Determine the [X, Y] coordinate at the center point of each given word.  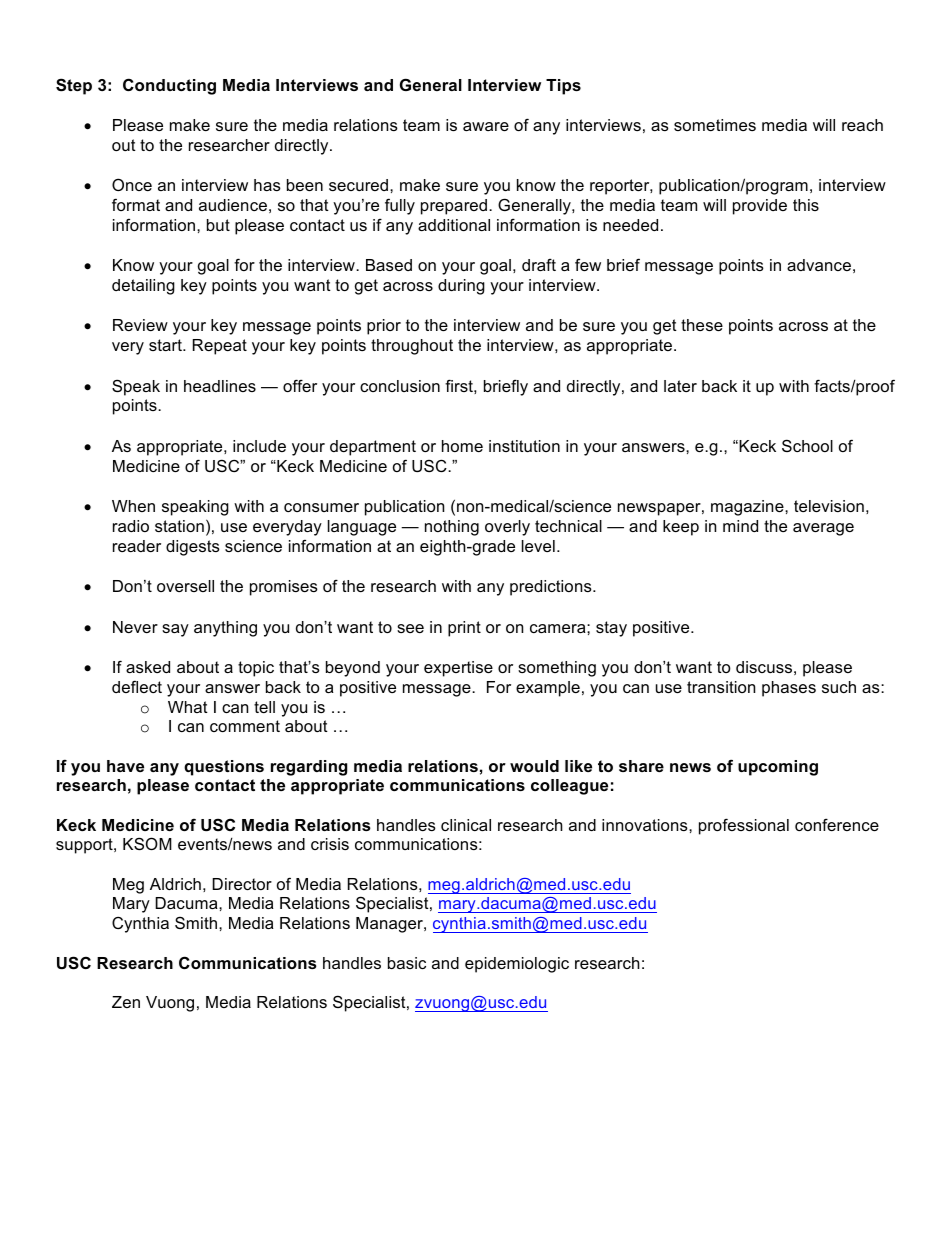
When [133, 506]
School [807, 445]
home [462, 446]
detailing [143, 287]
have [125, 766]
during [461, 287]
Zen [126, 1002]
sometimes [715, 125]
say [175, 630]
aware [486, 126]
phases [789, 689]
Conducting [169, 86]
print [464, 629]
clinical [466, 825]
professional [744, 826]
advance [819, 265]
